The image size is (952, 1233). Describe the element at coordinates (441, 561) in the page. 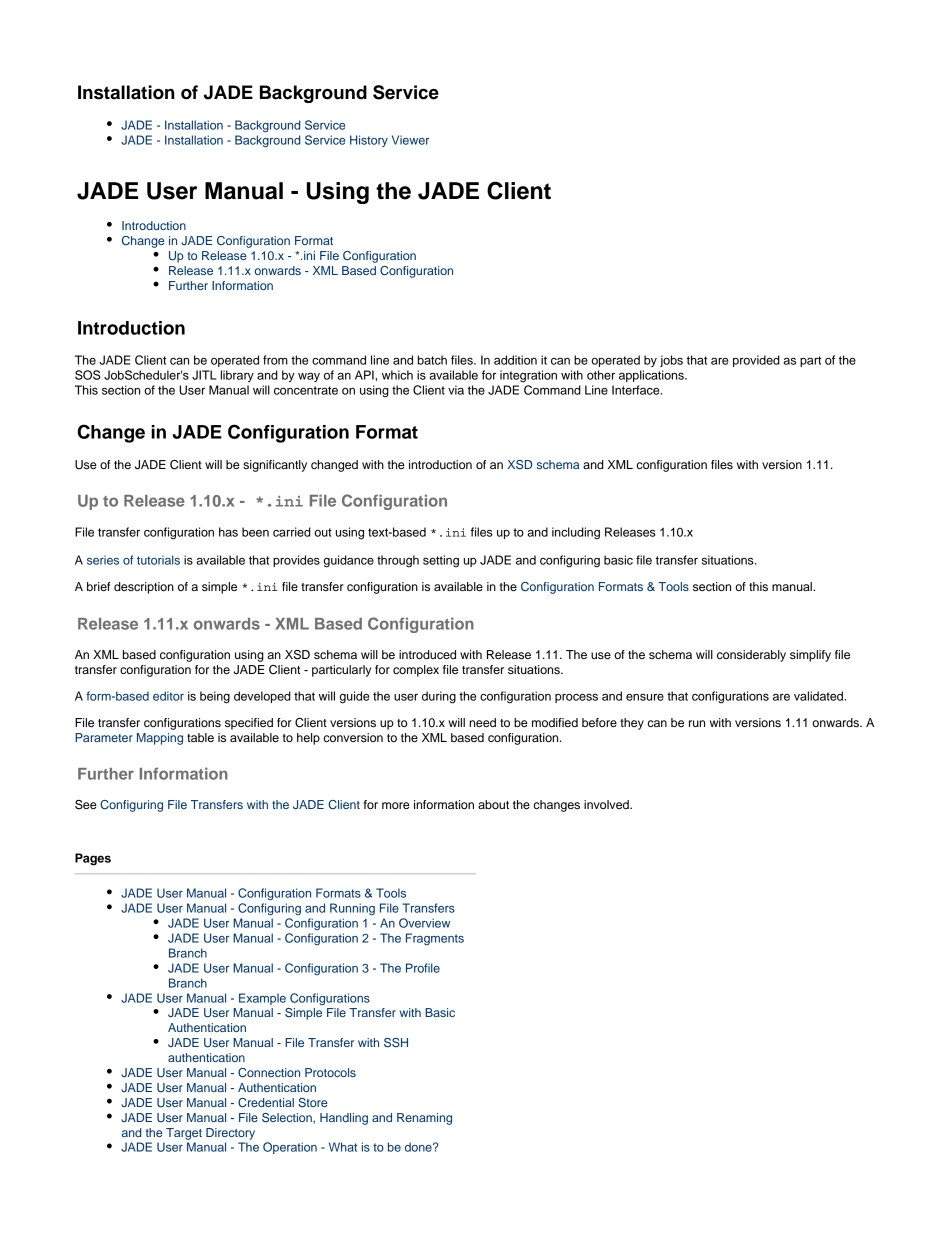

I see `setting` at that location.
